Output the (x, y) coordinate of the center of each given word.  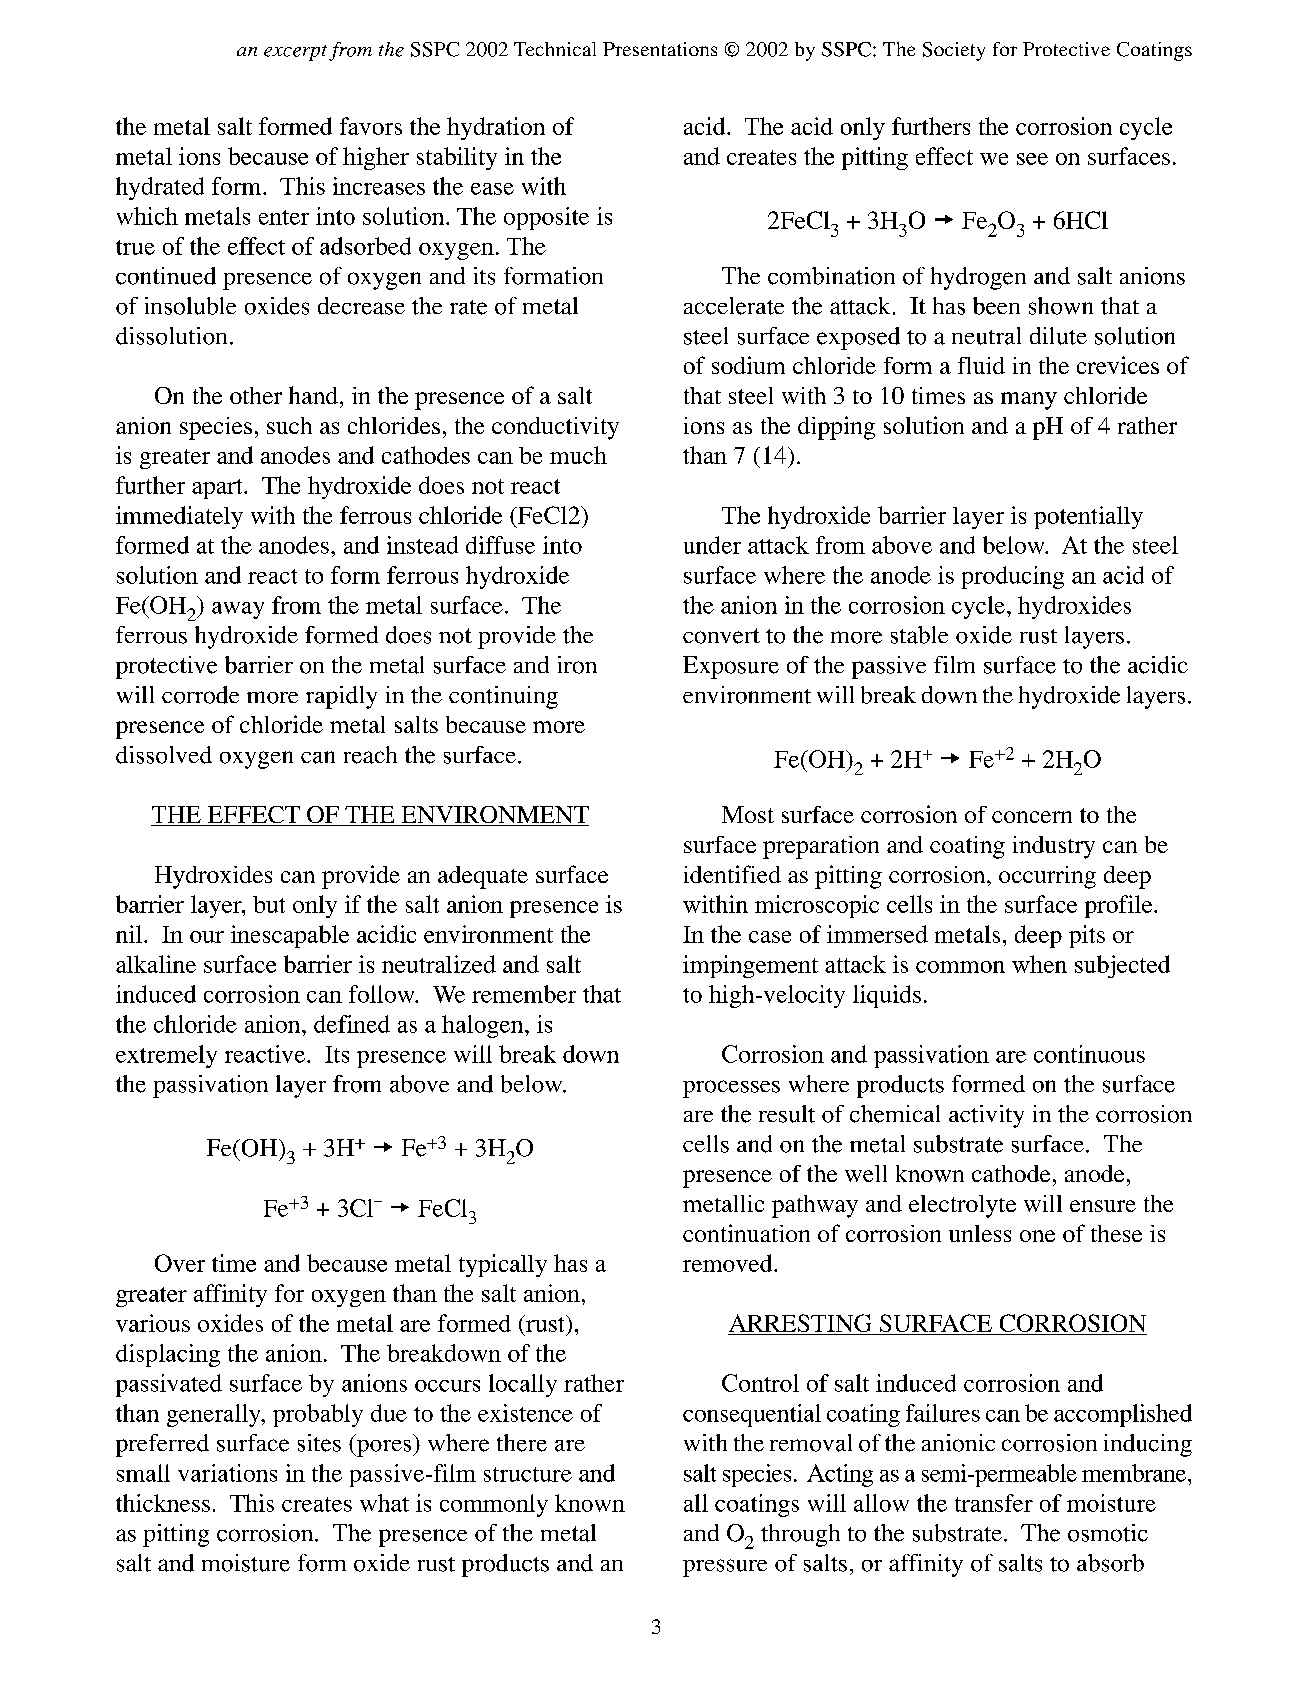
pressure (725, 1568)
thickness (163, 1503)
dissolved (164, 755)
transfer (994, 1503)
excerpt (295, 53)
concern (1032, 817)
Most (748, 814)
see (1032, 159)
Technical (555, 49)
